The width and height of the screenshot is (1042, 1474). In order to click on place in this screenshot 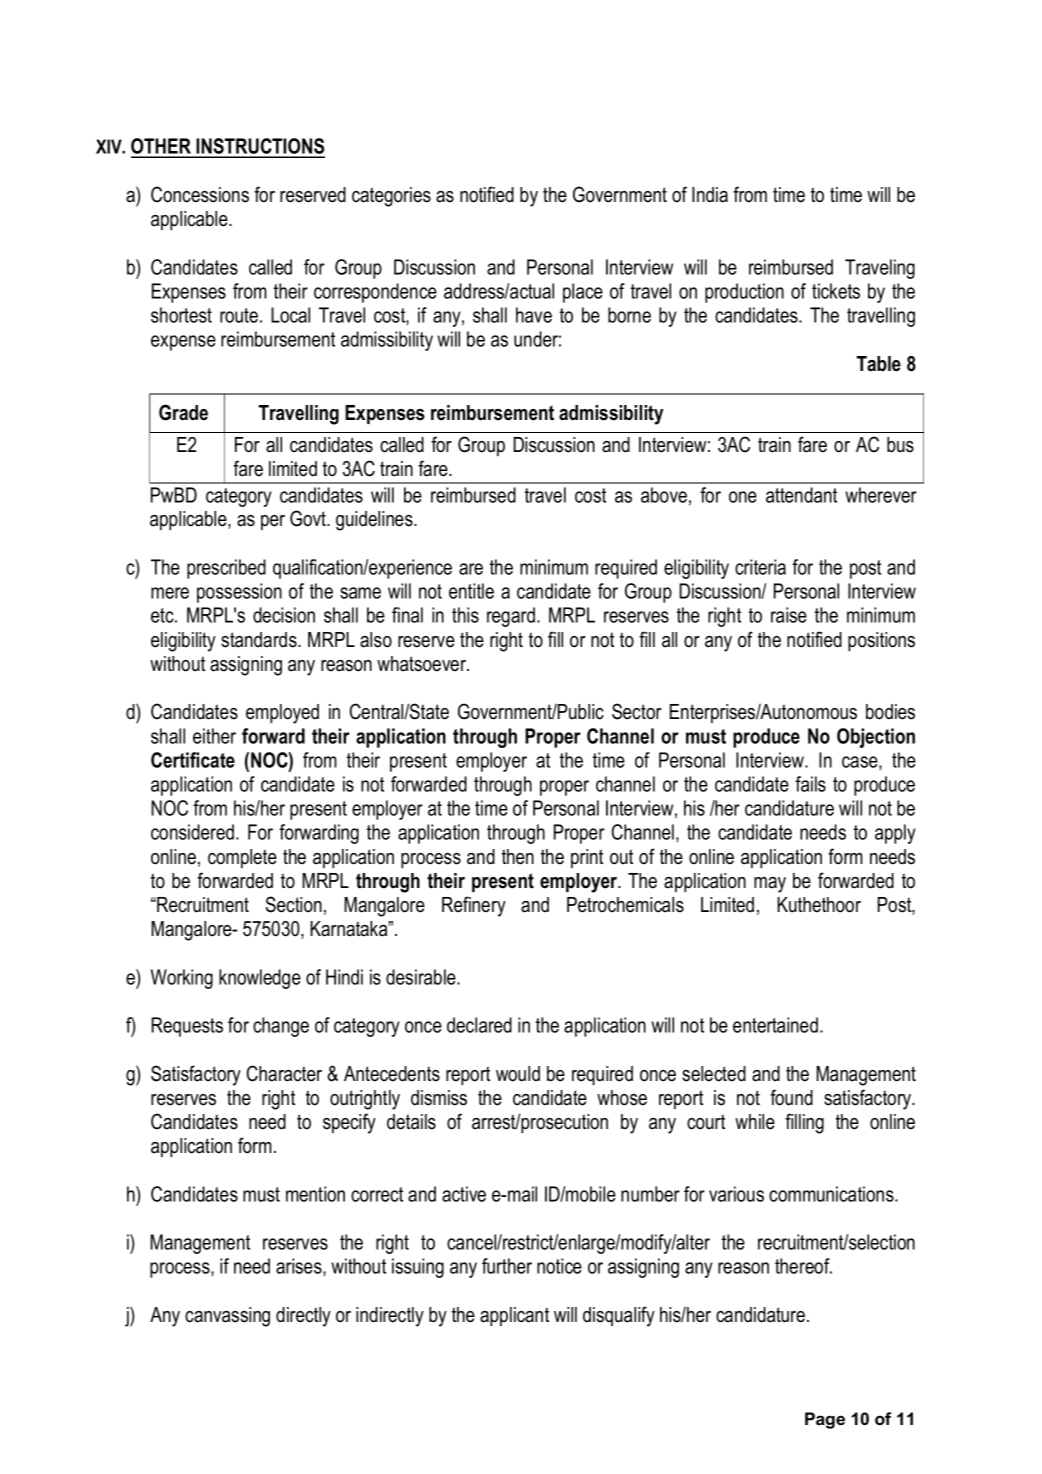, I will do `click(583, 293)`.
